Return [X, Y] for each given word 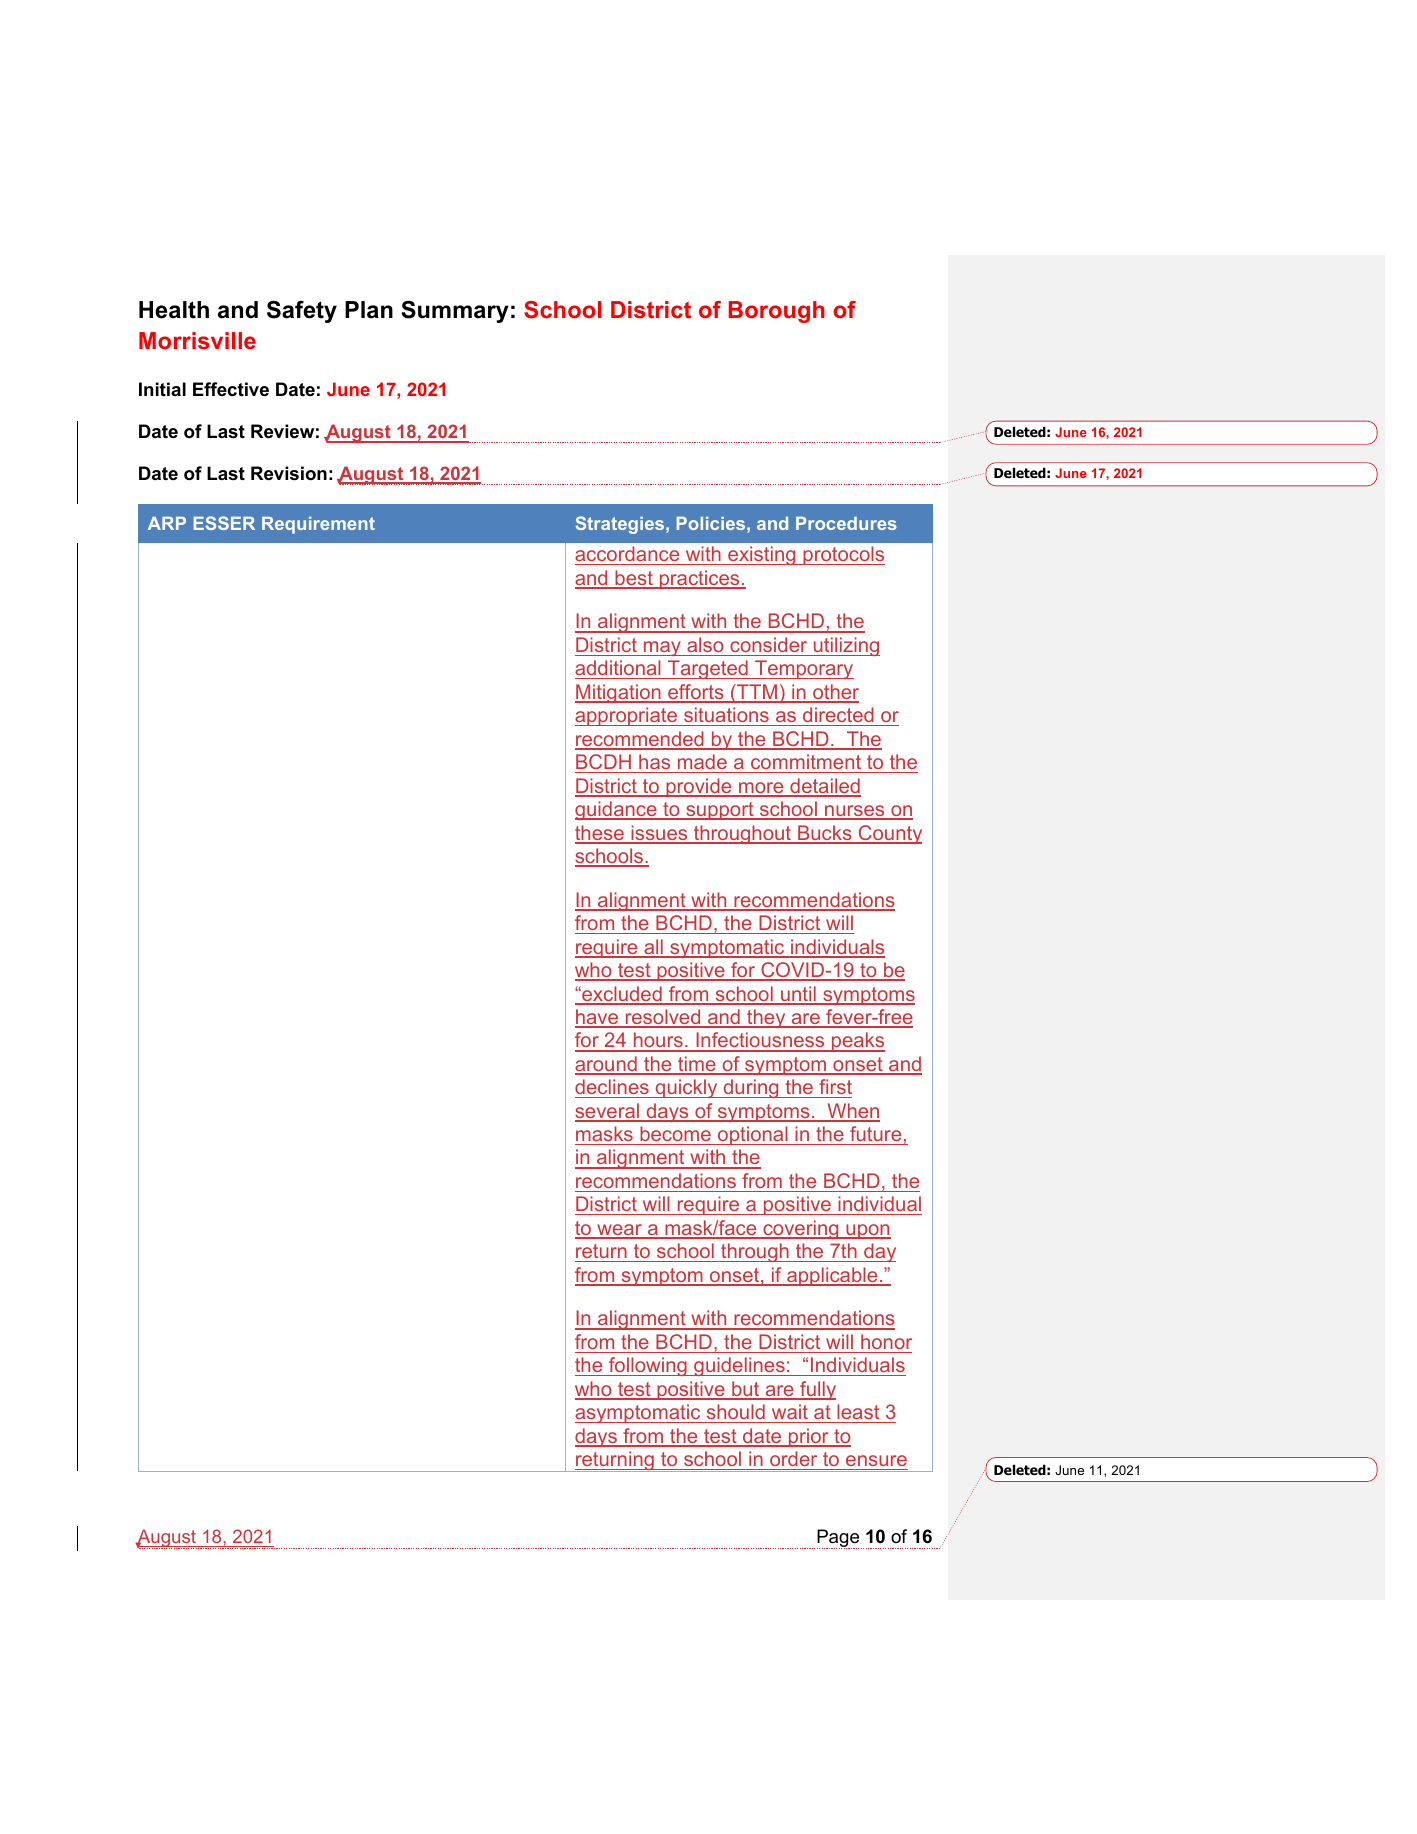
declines [612, 1086]
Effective [231, 389]
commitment [806, 761]
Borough [777, 312]
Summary [455, 312]
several [608, 1112]
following [647, 1366]
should [736, 1411]
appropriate [627, 716]
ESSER [224, 523]
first [835, 1086]
